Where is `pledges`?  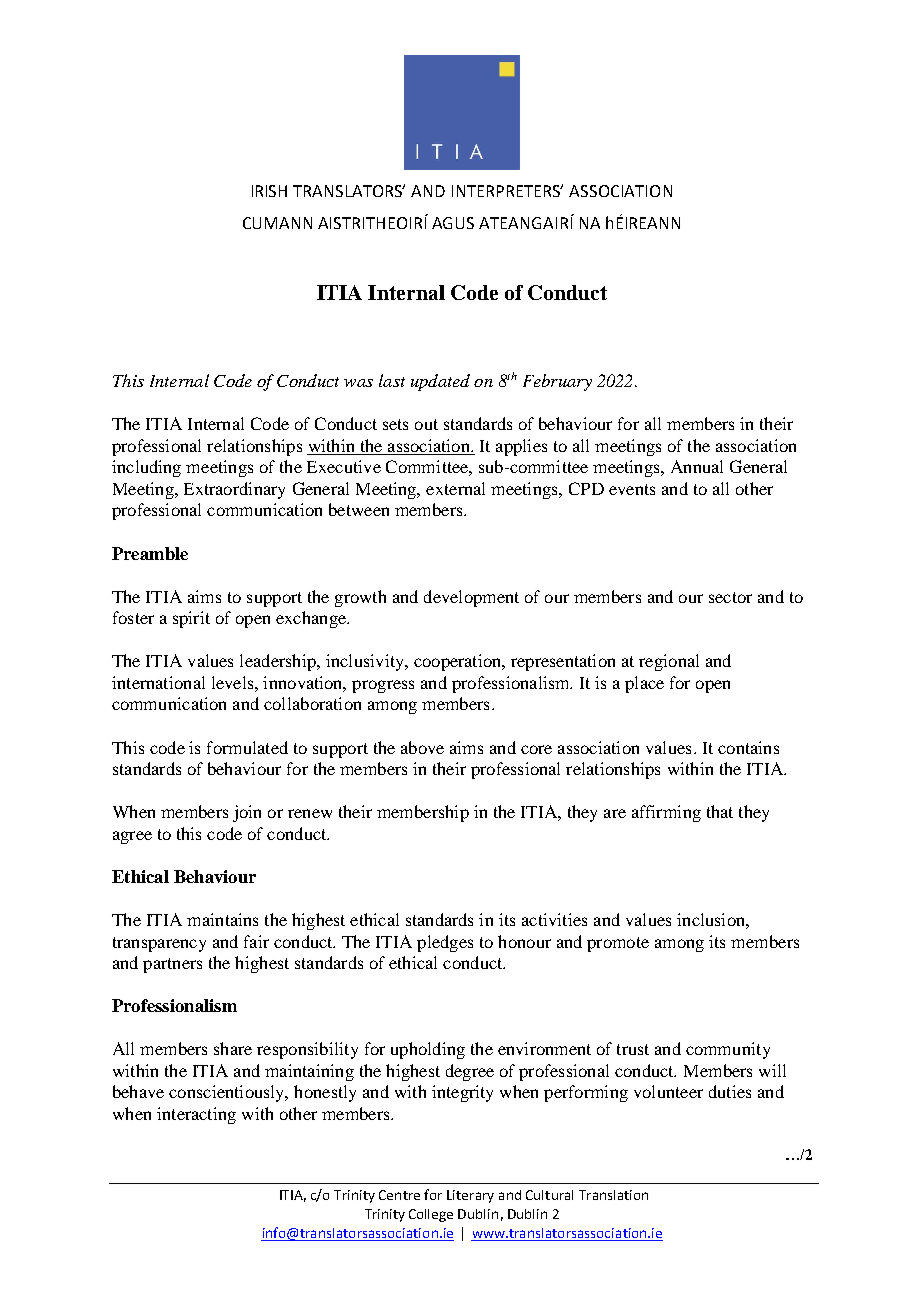
pledges is located at coordinates (445, 943).
